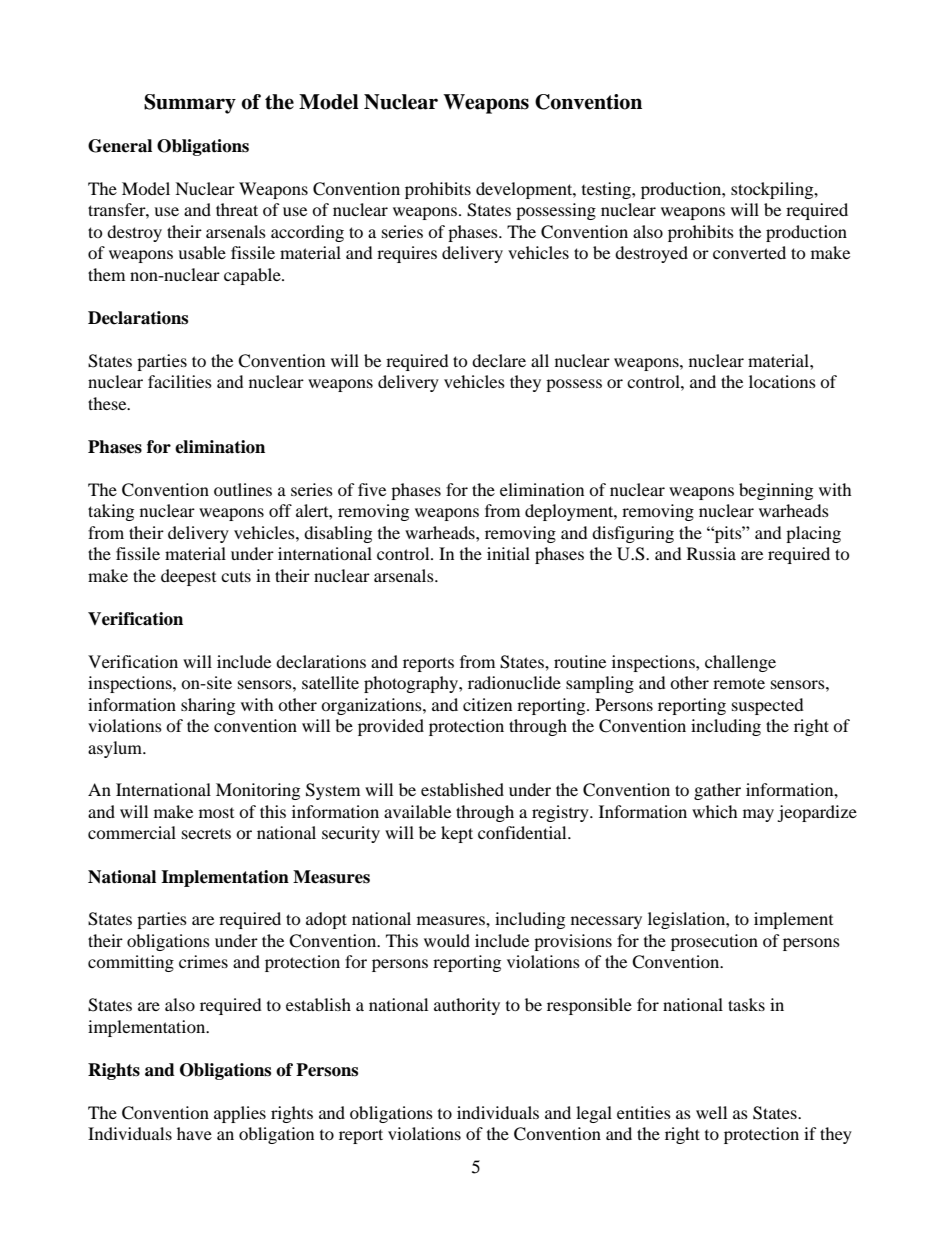 The height and width of the document is (1233, 952). Describe the element at coordinates (467, 1006) in the document. I see `authority` at that location.
